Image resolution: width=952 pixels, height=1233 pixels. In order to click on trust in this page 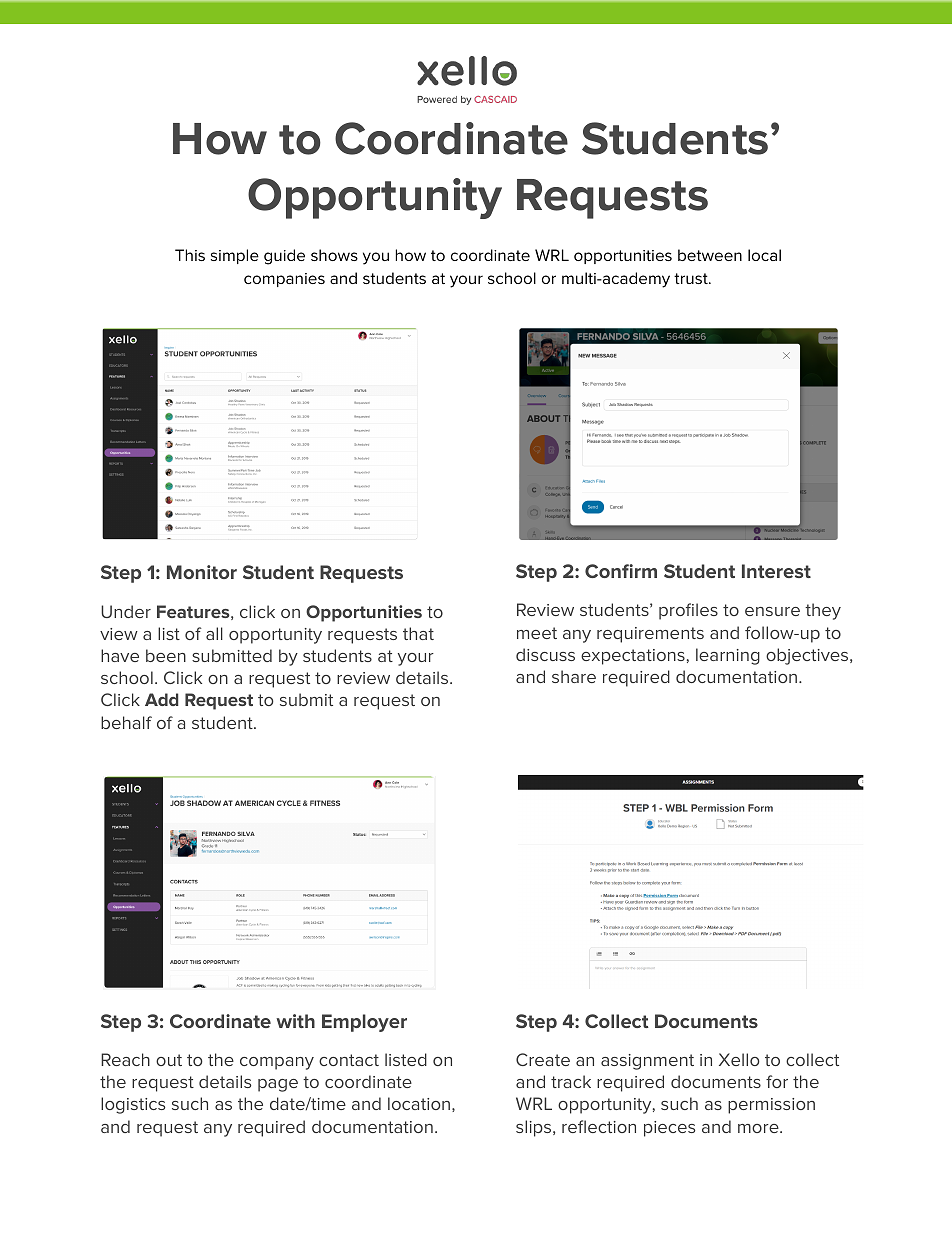, I will do `click(692, 278)`.
